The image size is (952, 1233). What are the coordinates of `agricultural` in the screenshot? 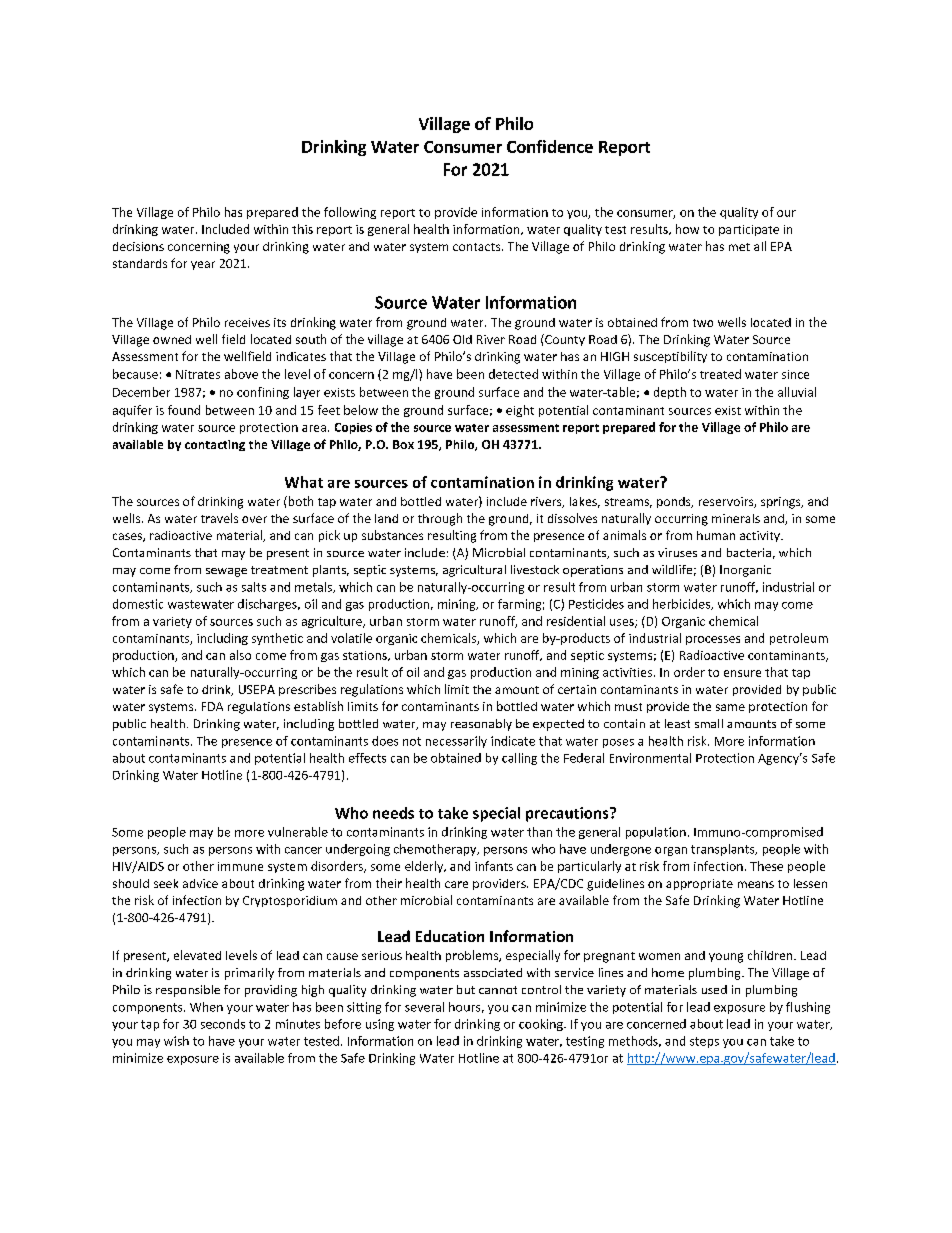 It's located at (474, 571).
